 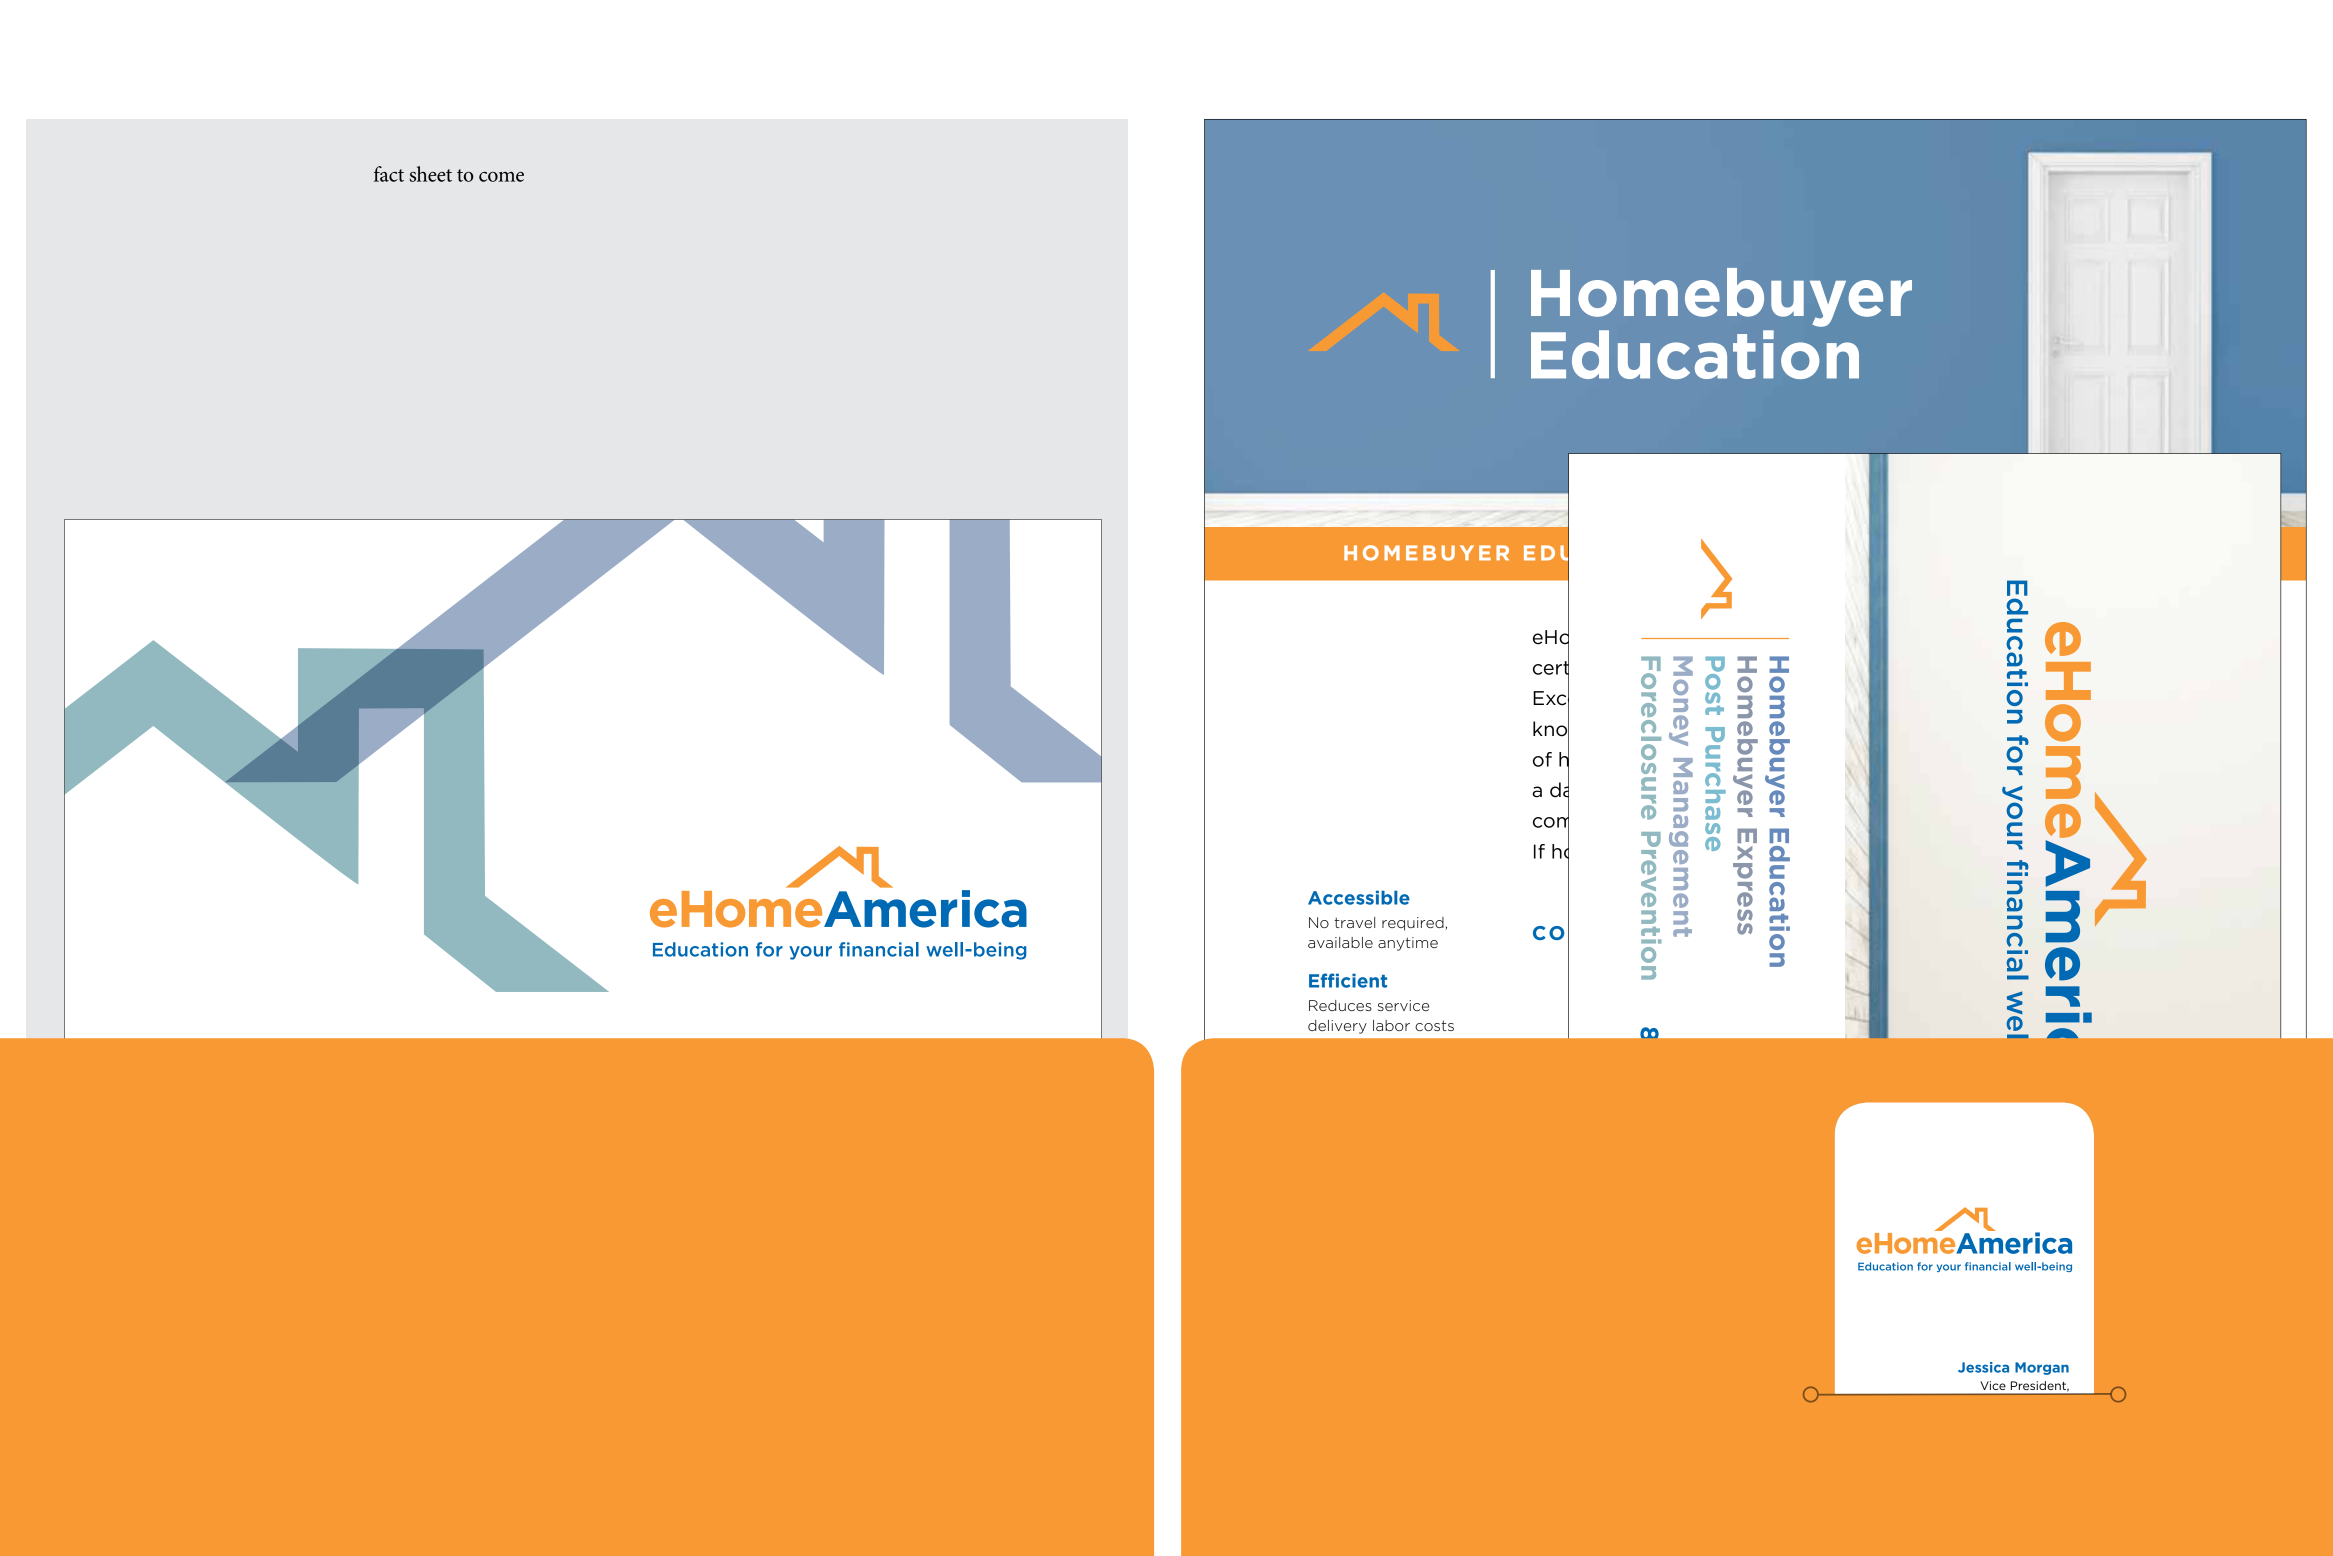 I want to click on sheet, so click(x=430, y=174).
